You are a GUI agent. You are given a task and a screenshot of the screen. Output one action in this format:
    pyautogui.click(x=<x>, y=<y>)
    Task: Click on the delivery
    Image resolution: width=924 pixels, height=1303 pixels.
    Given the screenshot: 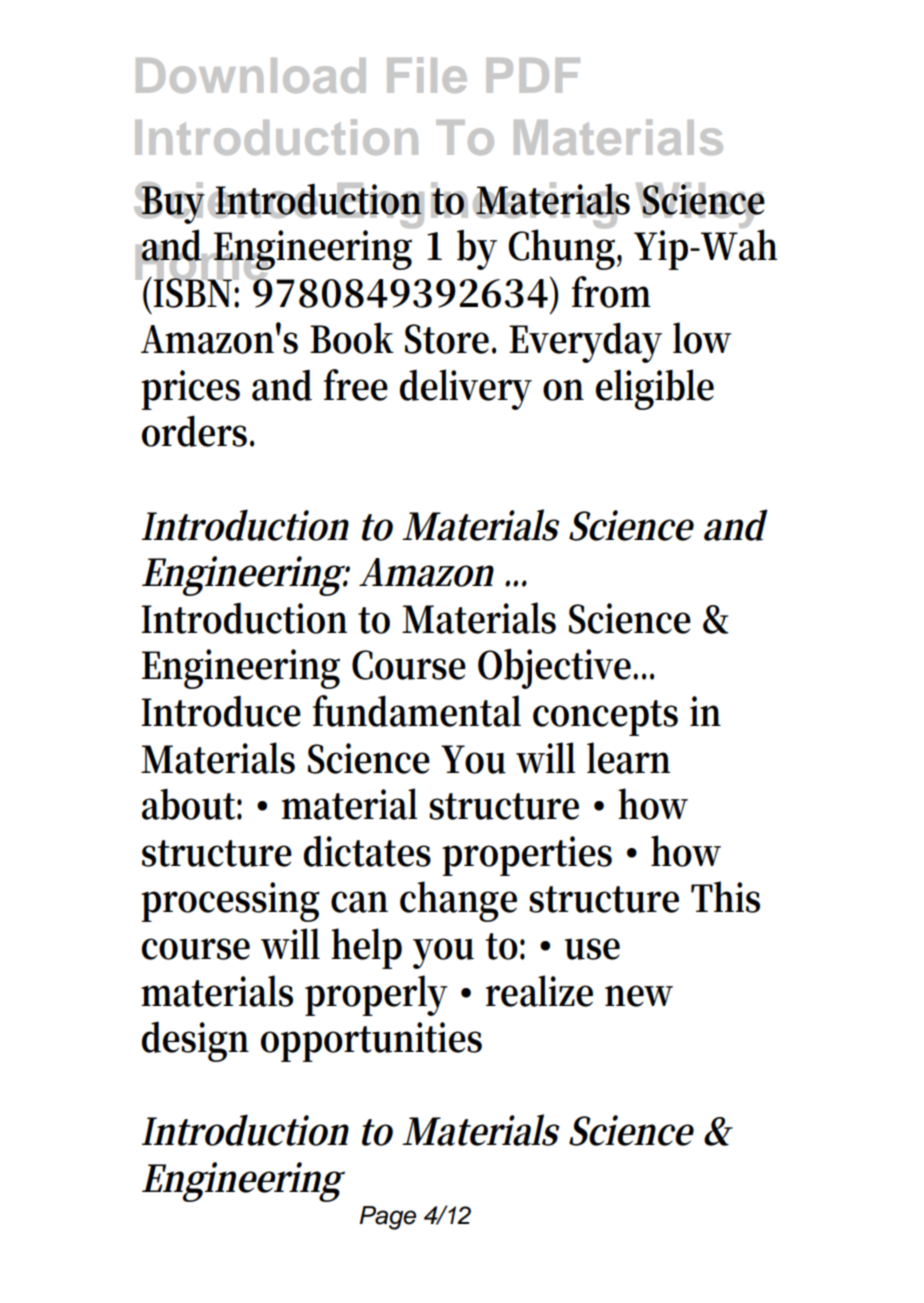 What is the action you would take?
    pyautogui.click(x=466, y=389)
